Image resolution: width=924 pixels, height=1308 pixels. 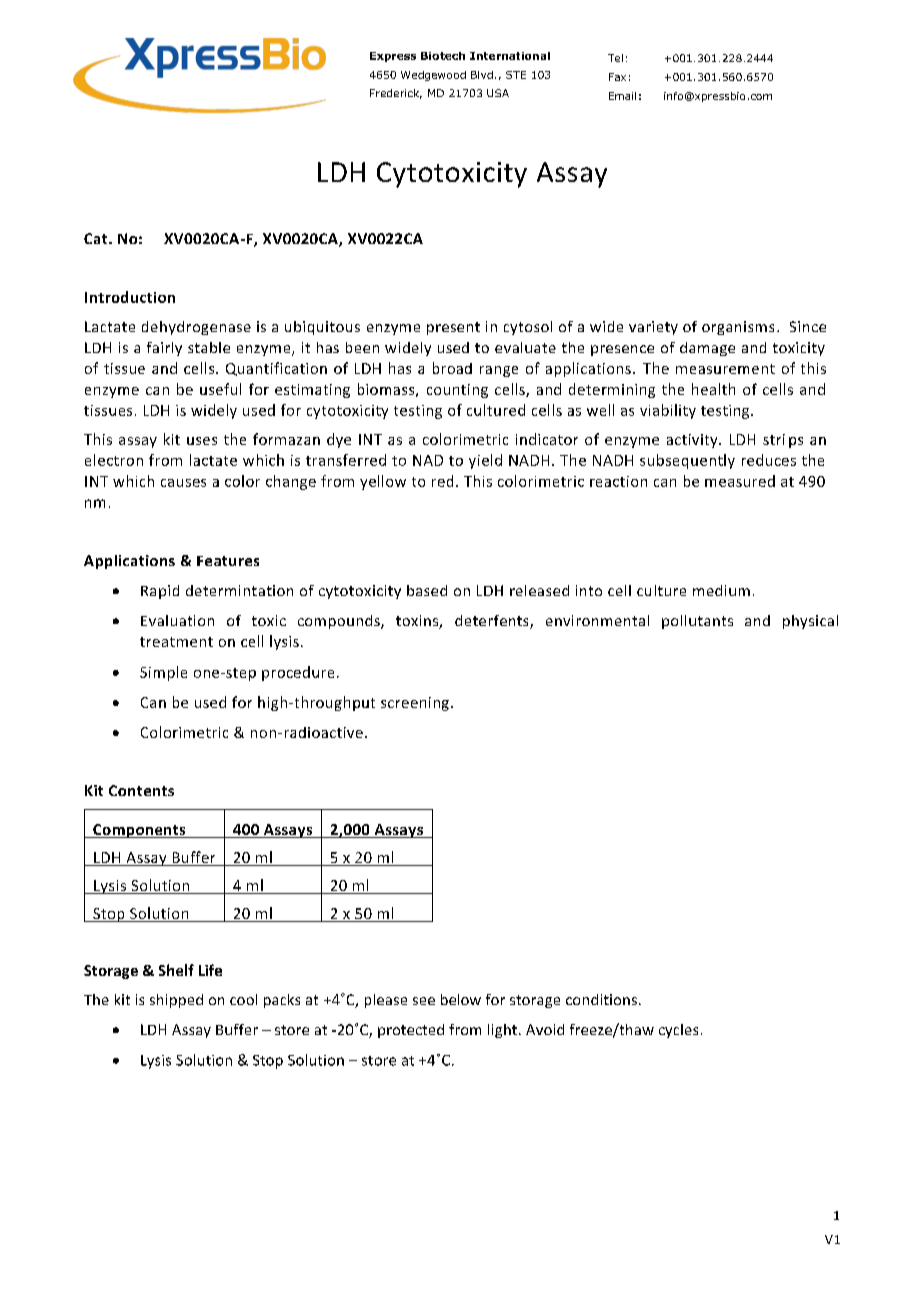 What do you see at coordinates (396, 94) in the screenshot?
I see `Frederick` at bounding box center [396, 94].
